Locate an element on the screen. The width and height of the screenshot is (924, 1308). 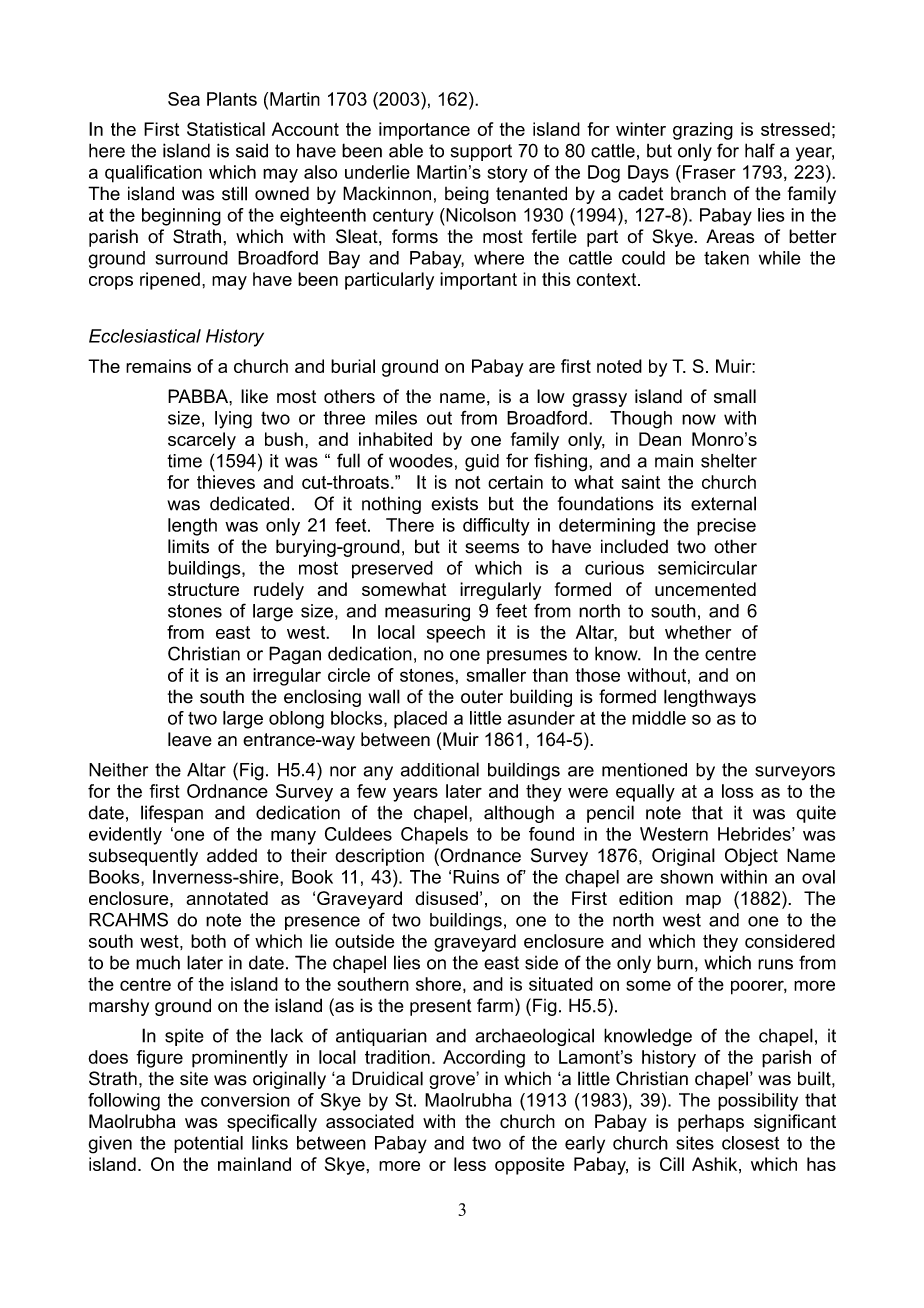
placed is located at coordinates (420, 720).
